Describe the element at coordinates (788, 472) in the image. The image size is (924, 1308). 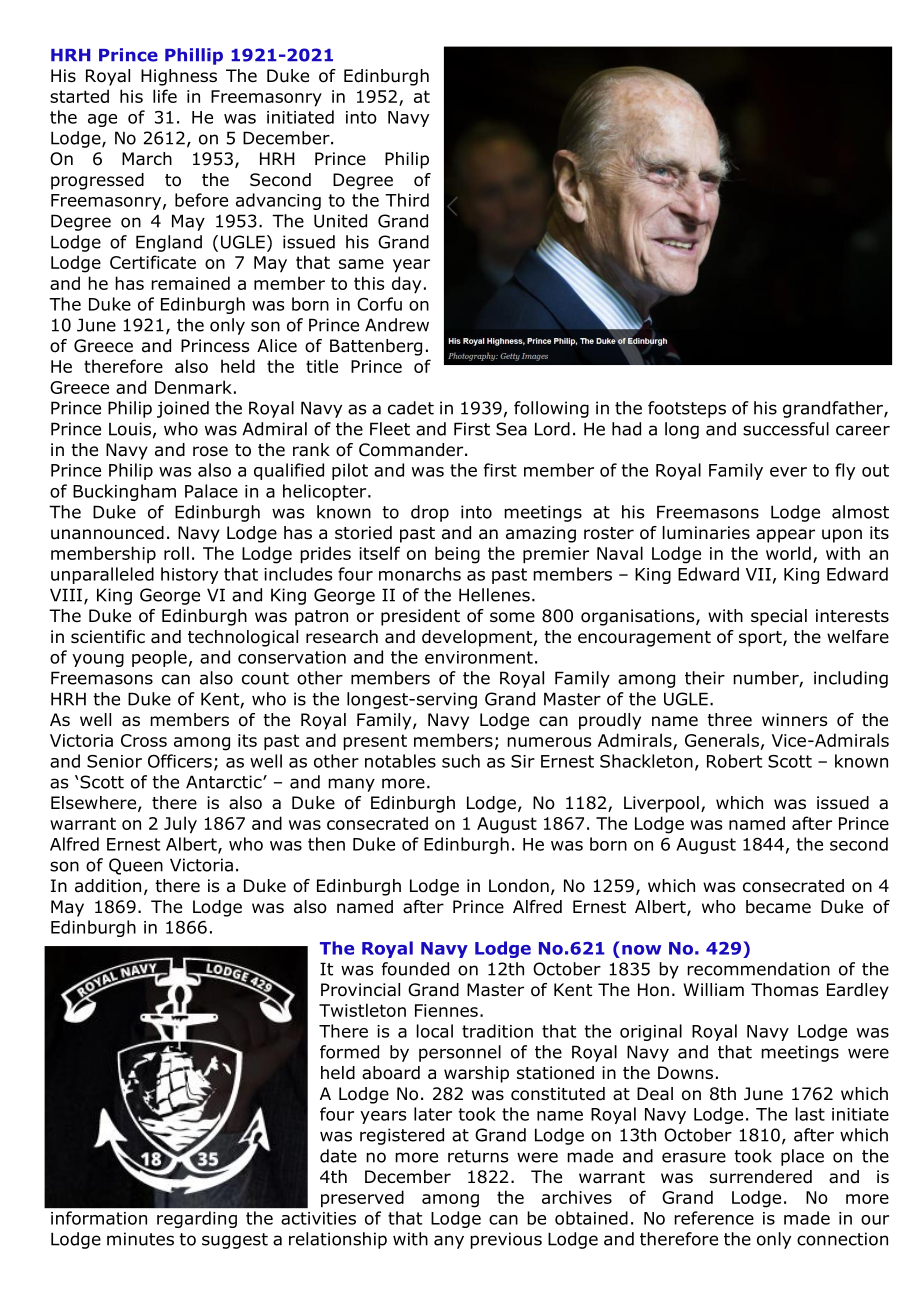
I see `ever` at that location.
